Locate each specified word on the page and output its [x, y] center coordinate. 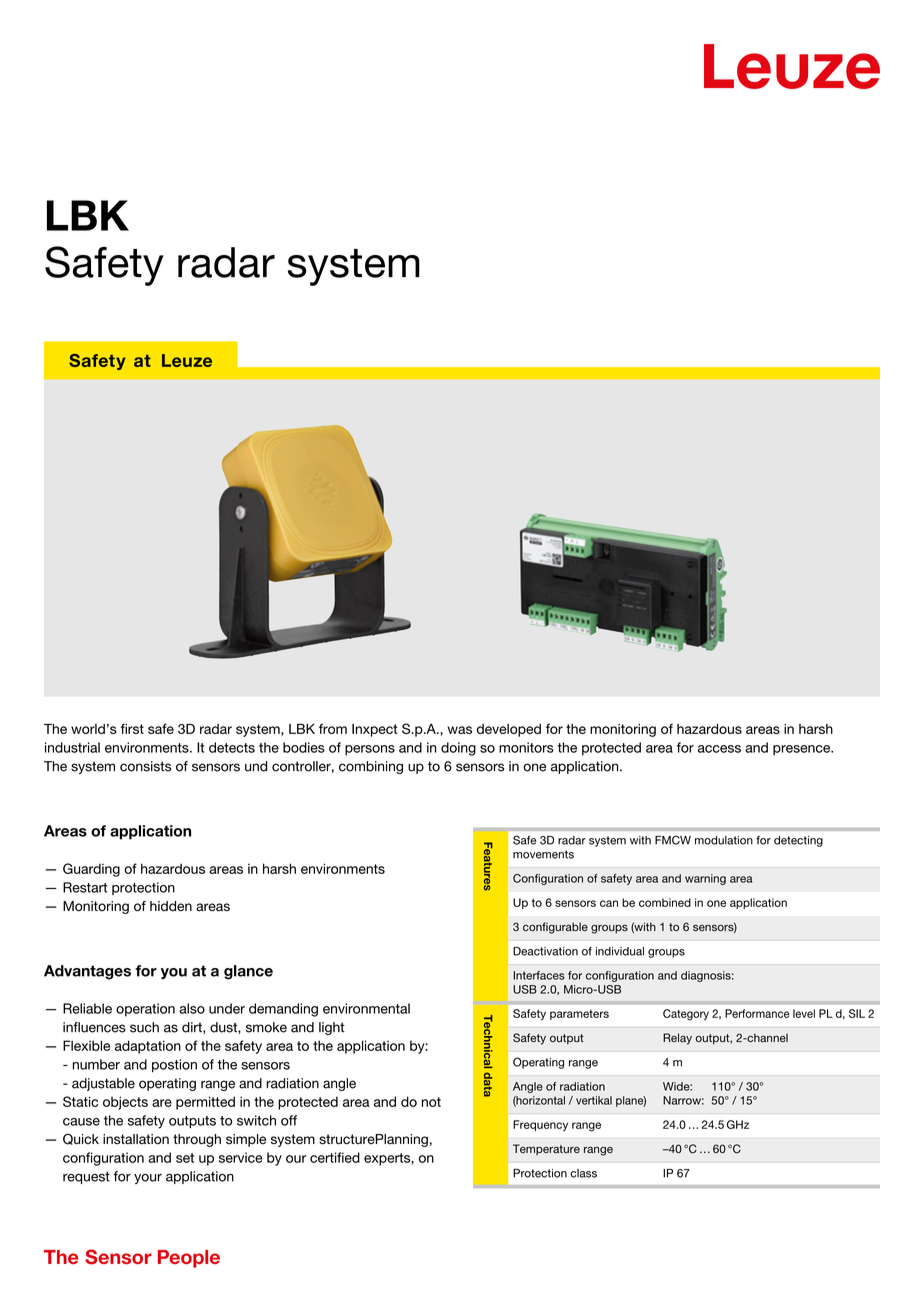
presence [803, 750]
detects [232, 747]
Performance [757, 1013]
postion [174, 1065]
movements [543, 854]
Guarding [91, 870]
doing [458, 749]
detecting [798, 841]
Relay [677, 1039]
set [185, 1158]
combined [665, 902]
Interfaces [539, 975]
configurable [555, 928]
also [192, 1008]
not [431, 1102]
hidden [171, 906]
